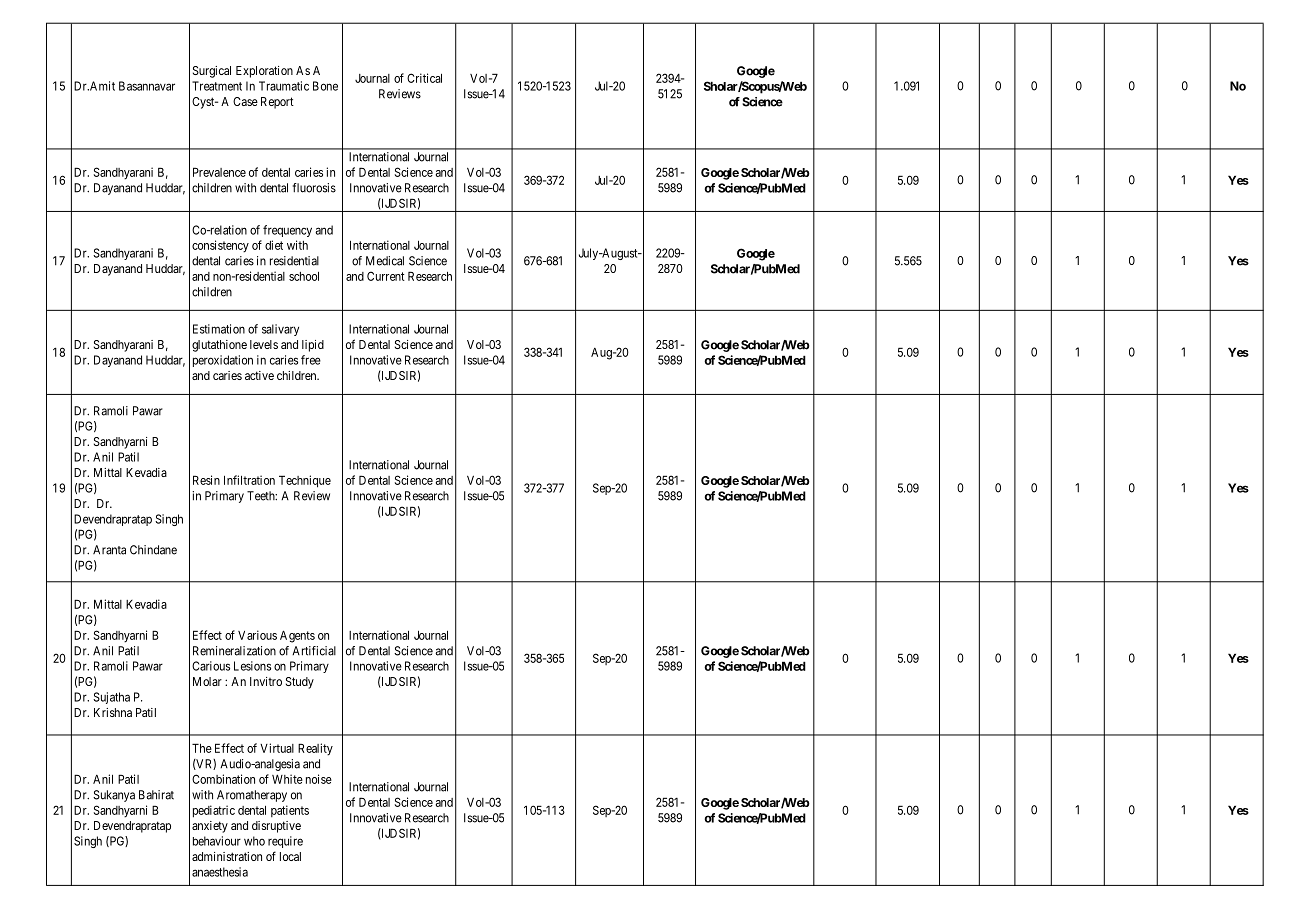 The height and width of the screenshot is (924, 1308). I want to click on Resin, so click(206, 480).
